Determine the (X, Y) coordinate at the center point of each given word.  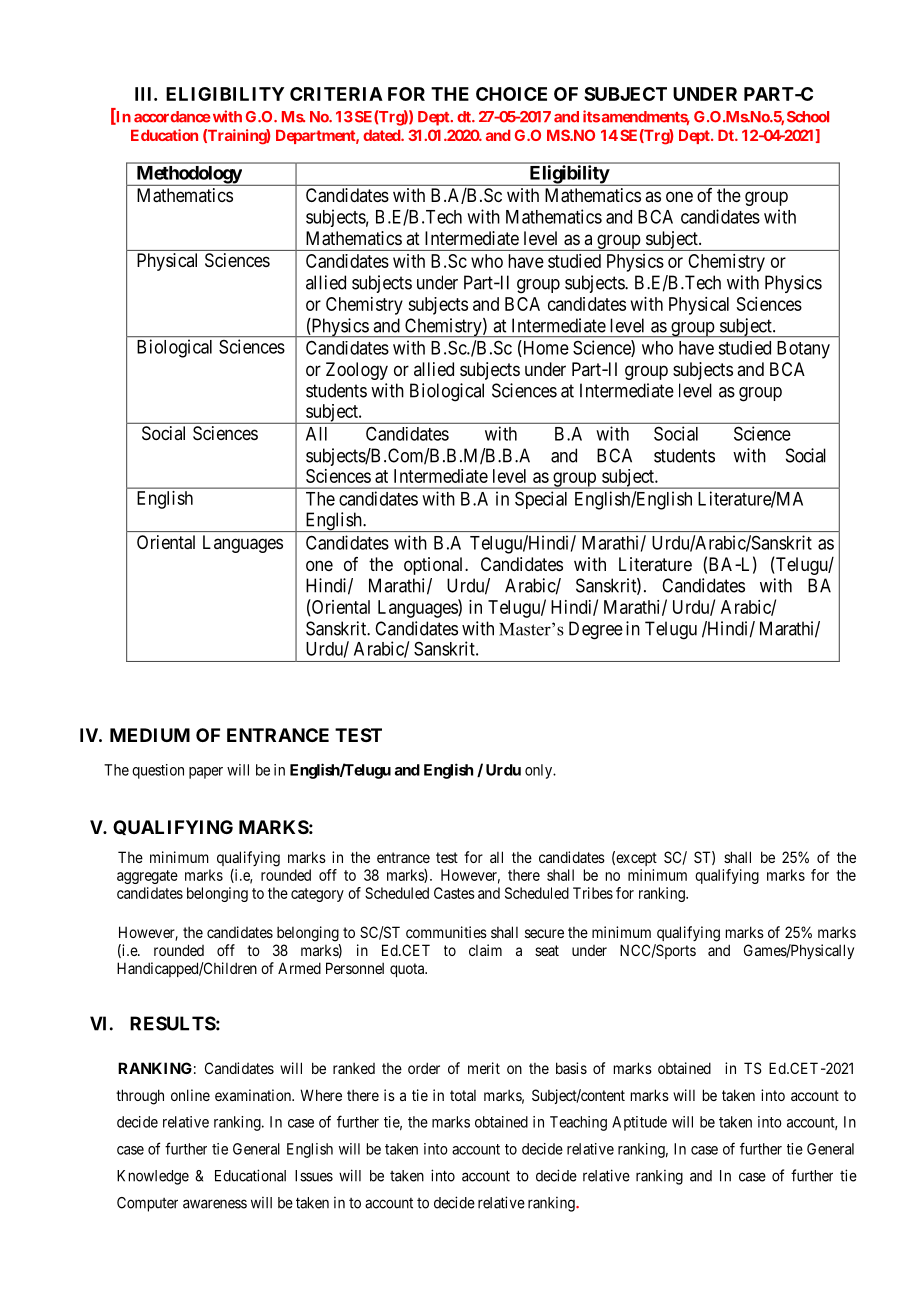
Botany (803, 350)
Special (541, 500)
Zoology (357, 371)
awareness (215, 1204)
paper (206, 773)
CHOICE (511, 94)
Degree (596, 630)
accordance (172, 117)
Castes (454, 893)
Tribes (593, 893)
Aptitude (639, 1123)
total (463, 1095)
